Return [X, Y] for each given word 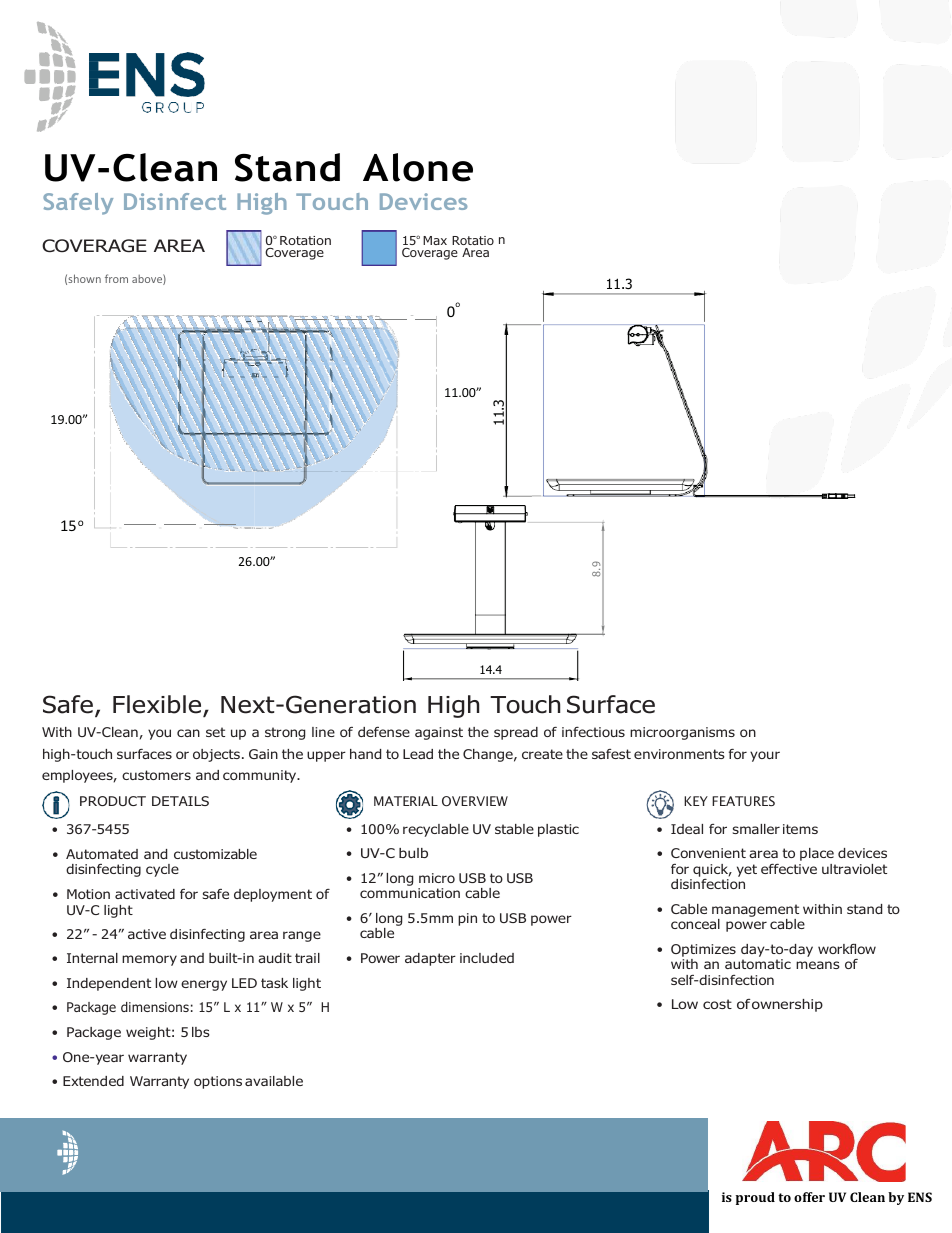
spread [516, 733]
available [274, 1081]
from [116, 278]
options [218, 1082]
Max [435, 240]
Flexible [158, 705]
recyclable [436, 830]
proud [755, 1198]
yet [747, 870]
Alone [418, 167]
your [765, 756]
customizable [215, 854]
